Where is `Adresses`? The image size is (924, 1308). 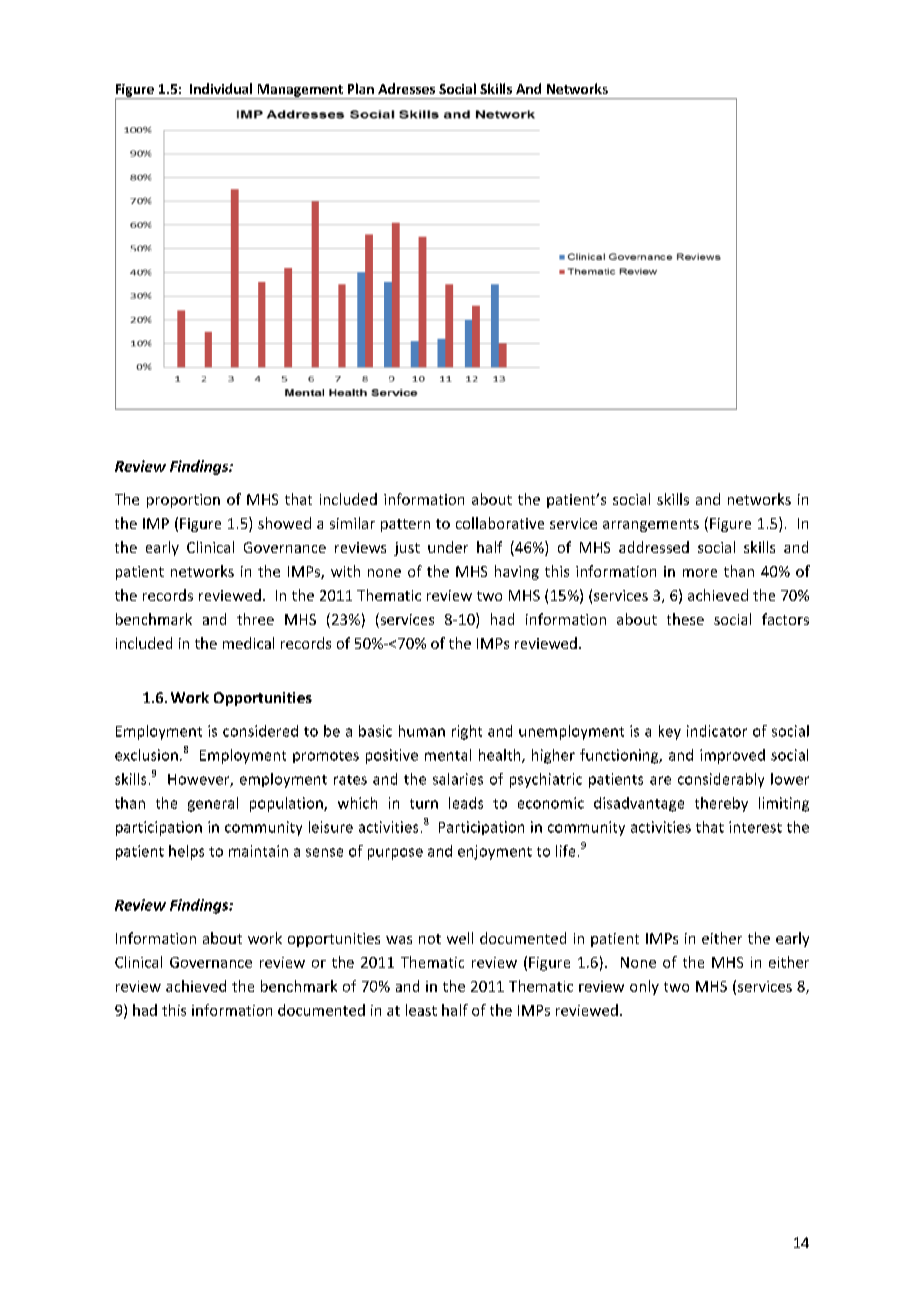
Adresses is located at coordinates (406, 88).
